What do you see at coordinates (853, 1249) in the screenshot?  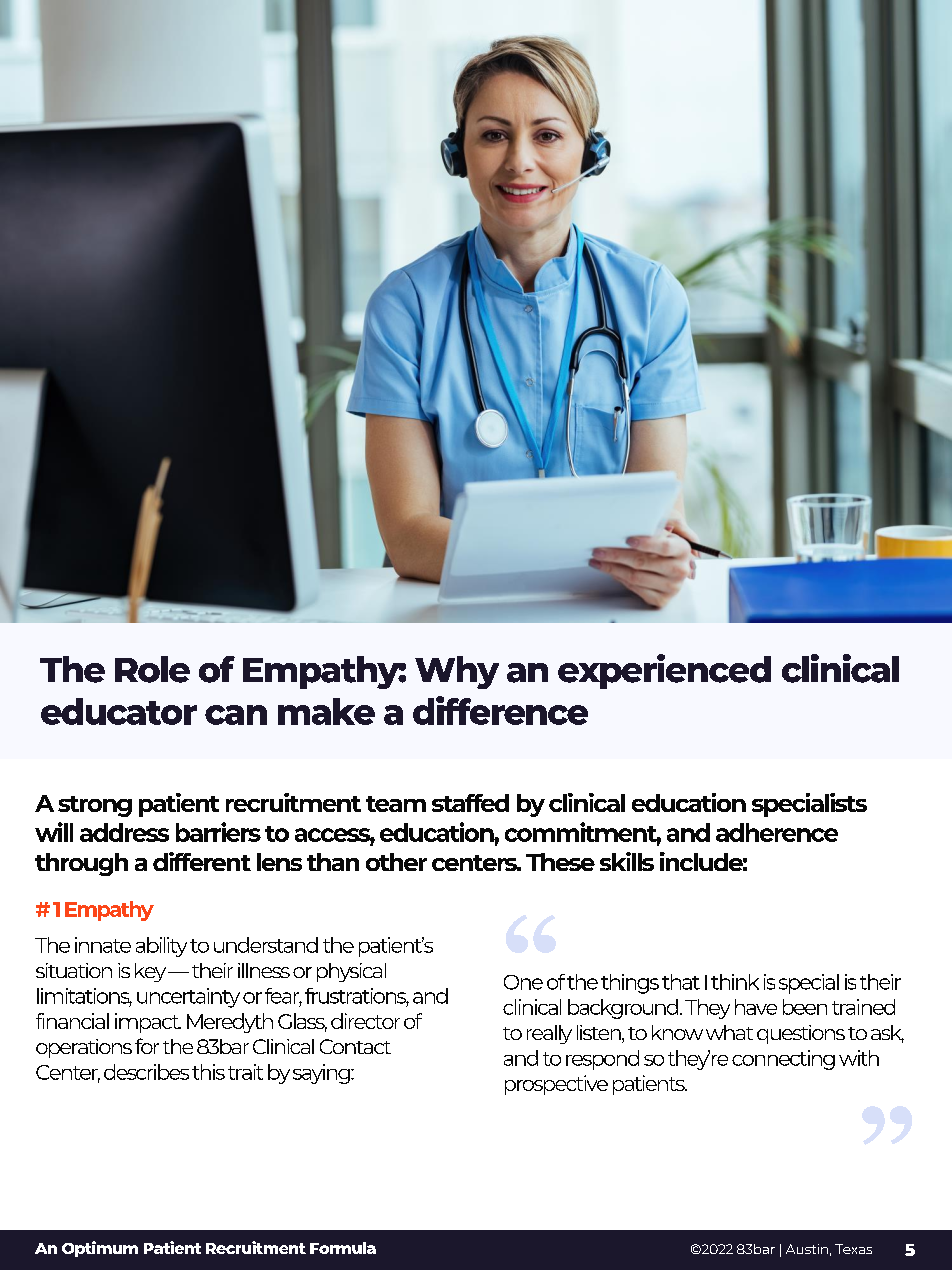 I see `Texas` at bounding box center [853, 1249].
